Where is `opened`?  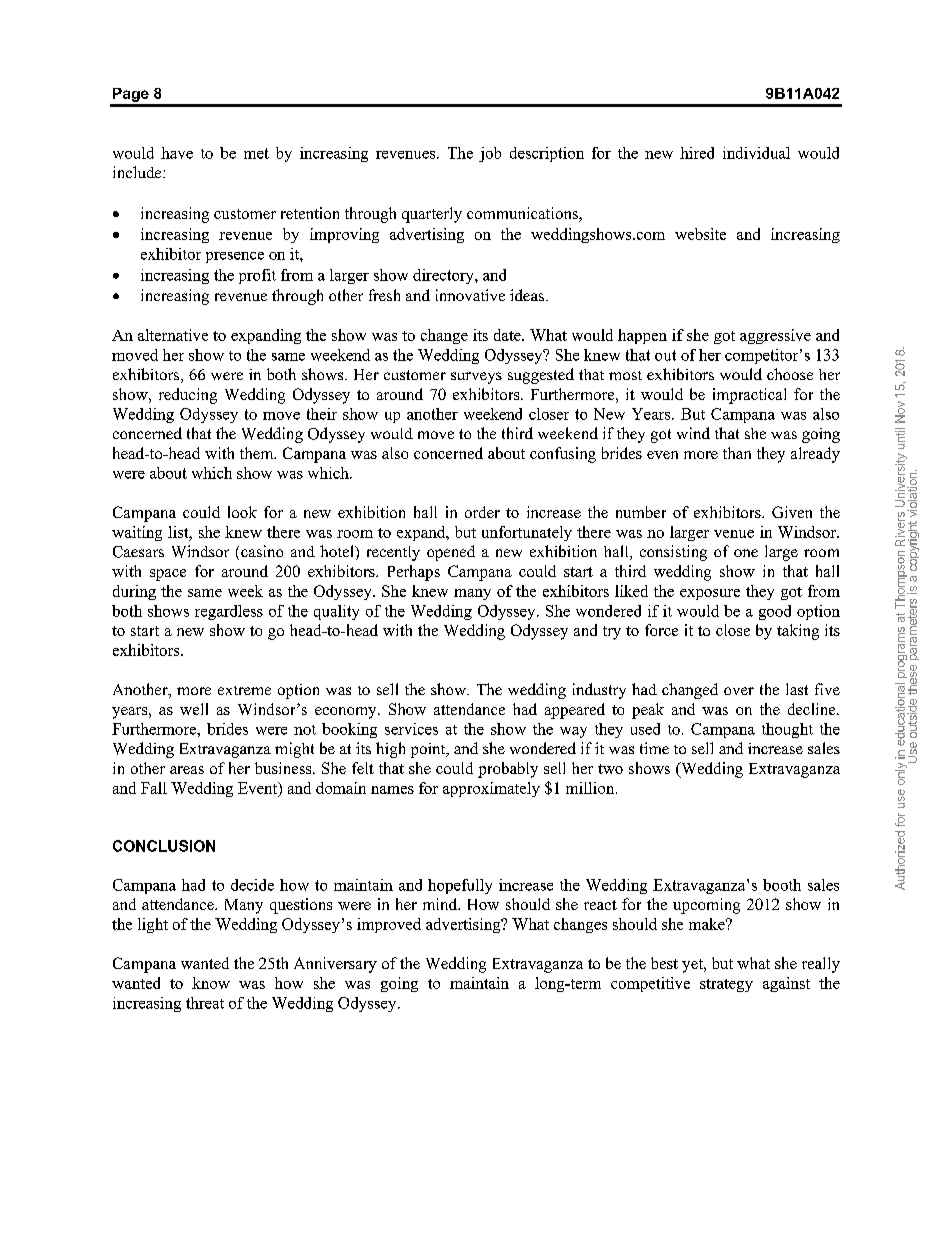 opened is located at coordinates (451, 553).
